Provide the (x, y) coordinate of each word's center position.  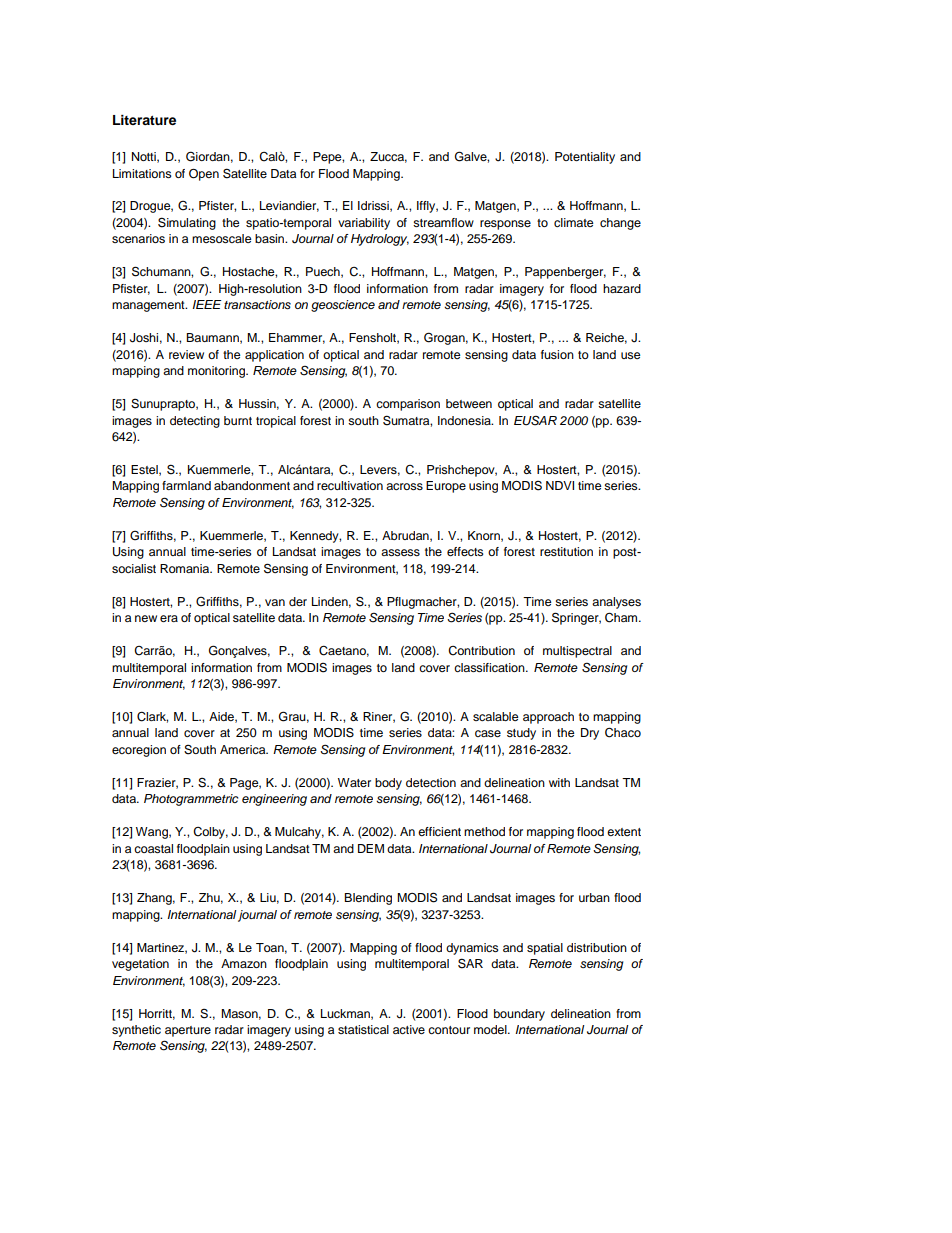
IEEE (207, 304)
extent (624, 832)
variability (364, 224)
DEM (371, 848)
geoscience (343, 306)
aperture (188, 1031)
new (146, 618)
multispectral (577, 652)
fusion (557, 354)
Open (204, 175)
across (404, 486)
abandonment (252, 485)
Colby (210, 833)
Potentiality (585, 158)
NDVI (560, 485)
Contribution (481, 651)
